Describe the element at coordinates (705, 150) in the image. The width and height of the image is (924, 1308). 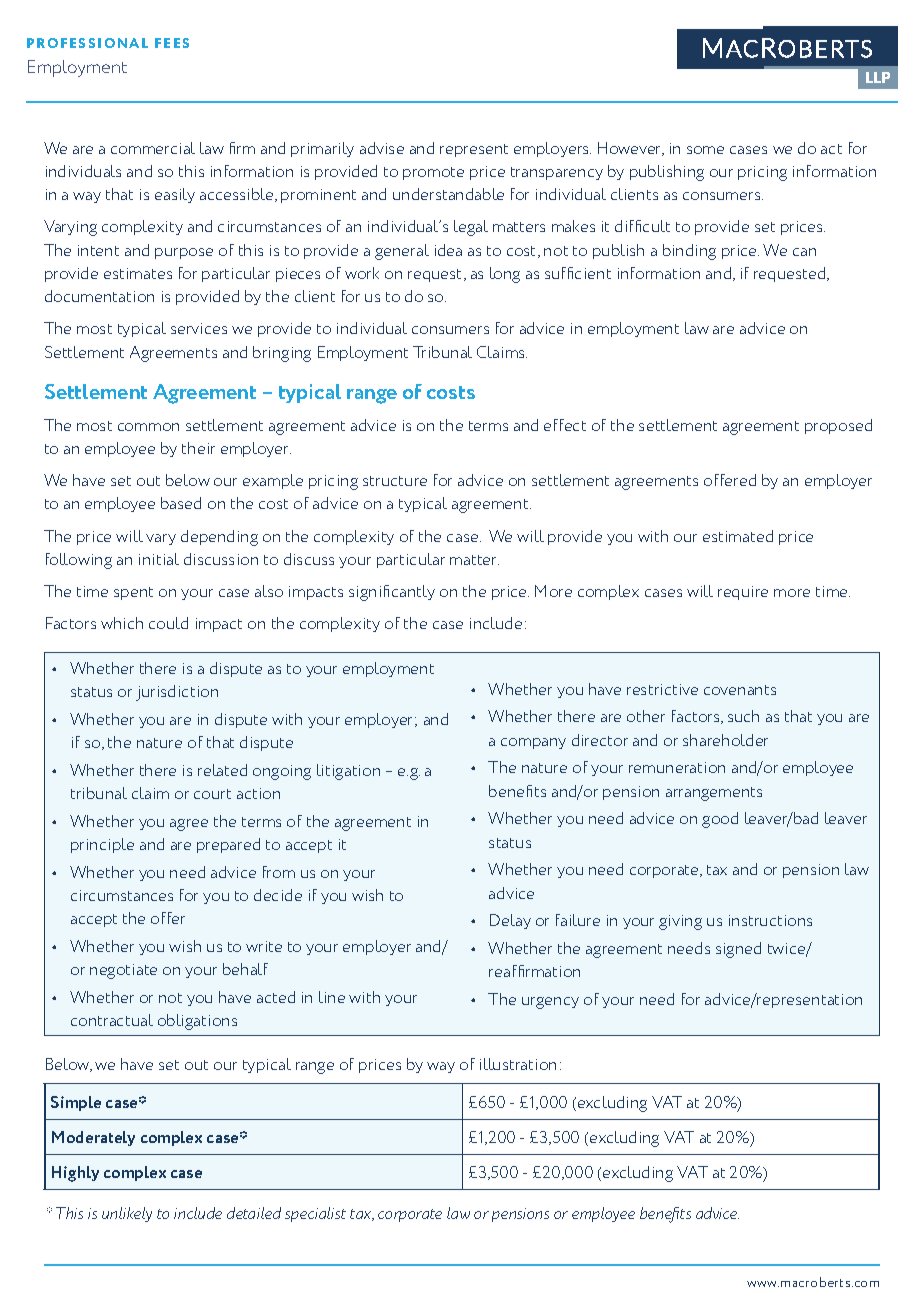
I see `some` at that location.
